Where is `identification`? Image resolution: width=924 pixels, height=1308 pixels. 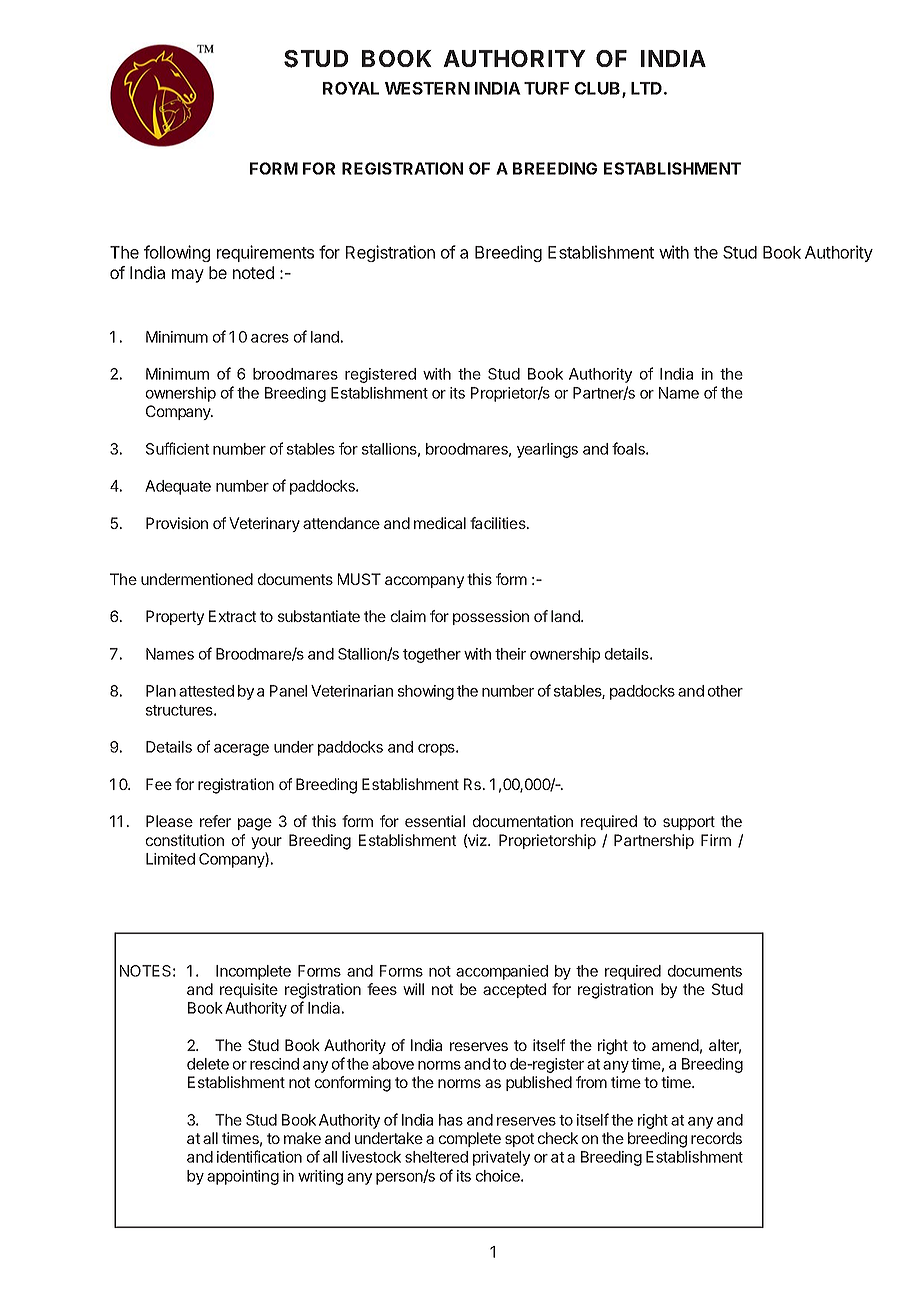 identification is located at coordinates (259, 1156).
